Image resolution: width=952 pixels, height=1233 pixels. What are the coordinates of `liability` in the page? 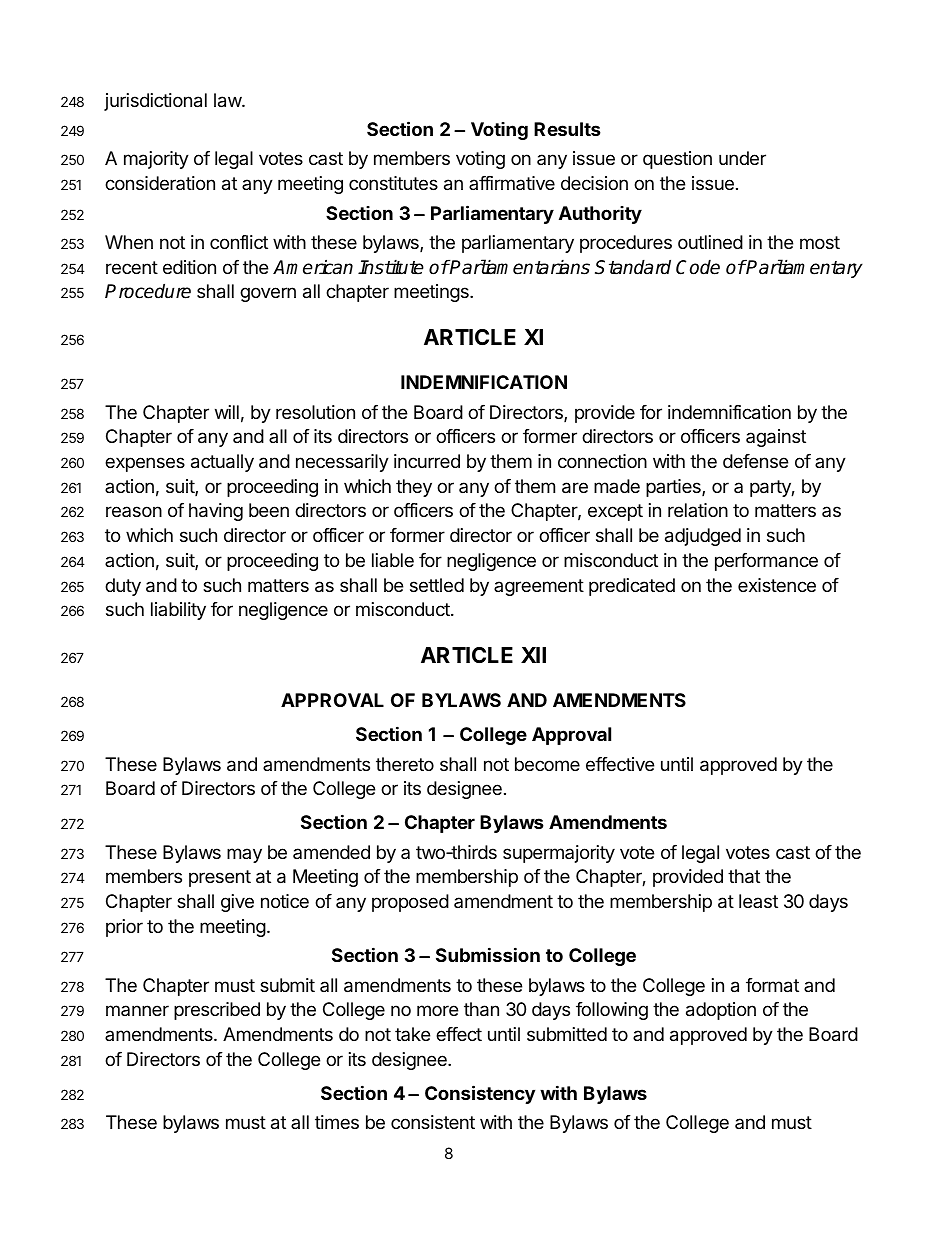 It's located at (178, 611).
